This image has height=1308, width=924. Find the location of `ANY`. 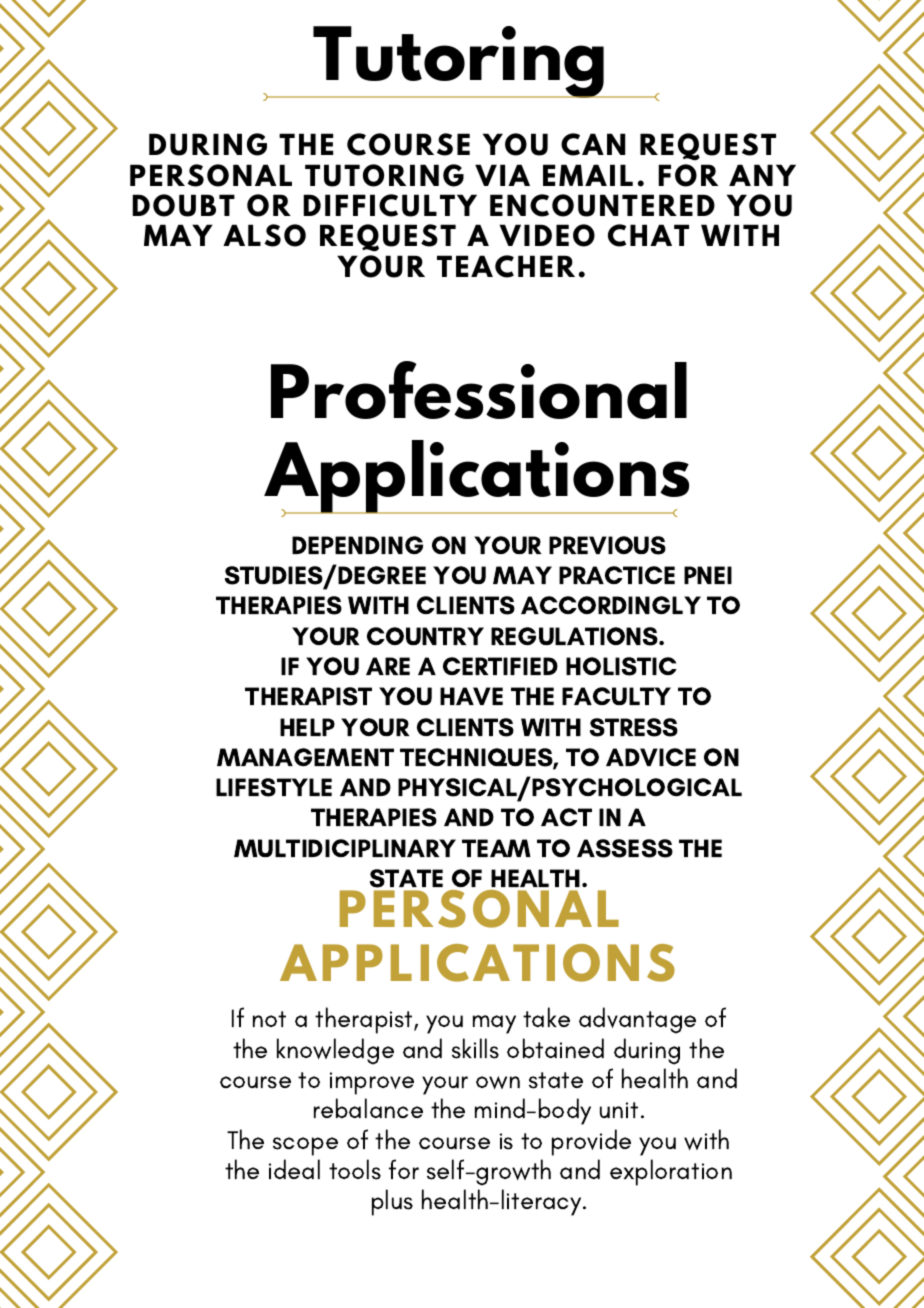

ANY is located at coordinates (762, 175).
